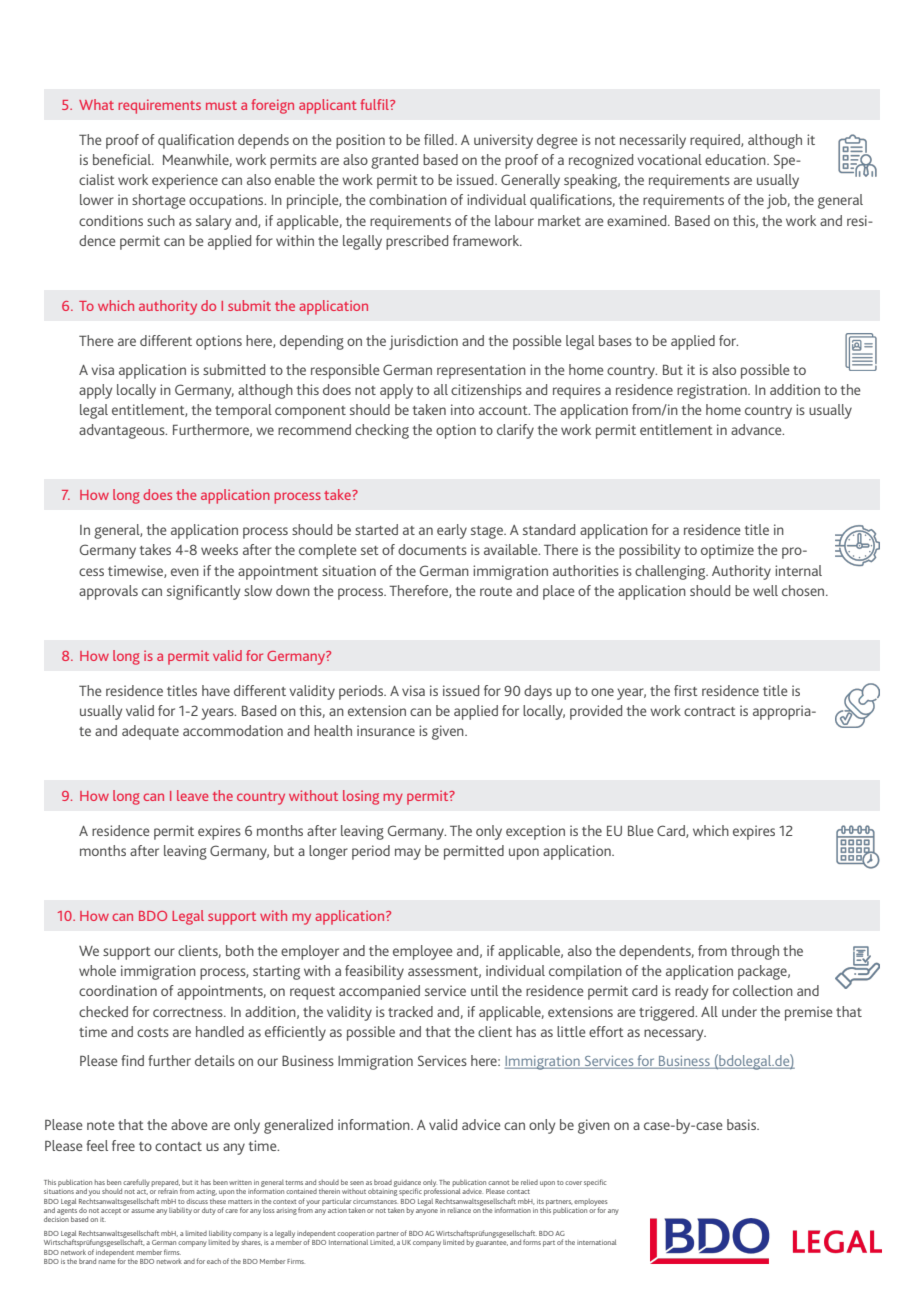 This image has height=1308, width=924. What do you see at coordinates (641, 830) in the image?
I see `Blue` at bounding box center [641, 830].
